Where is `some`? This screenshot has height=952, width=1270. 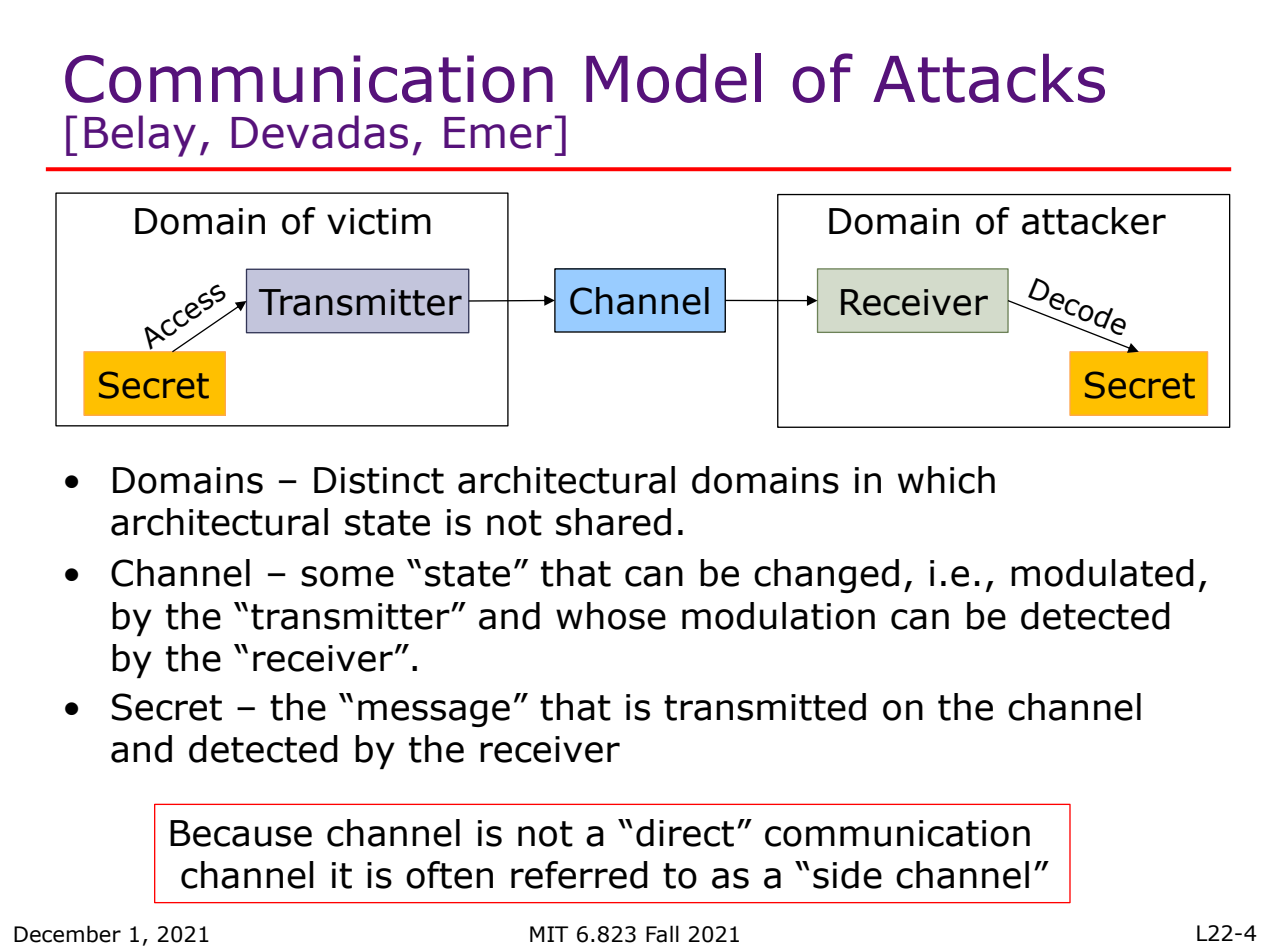
some is located at coordinates (347, 576).
